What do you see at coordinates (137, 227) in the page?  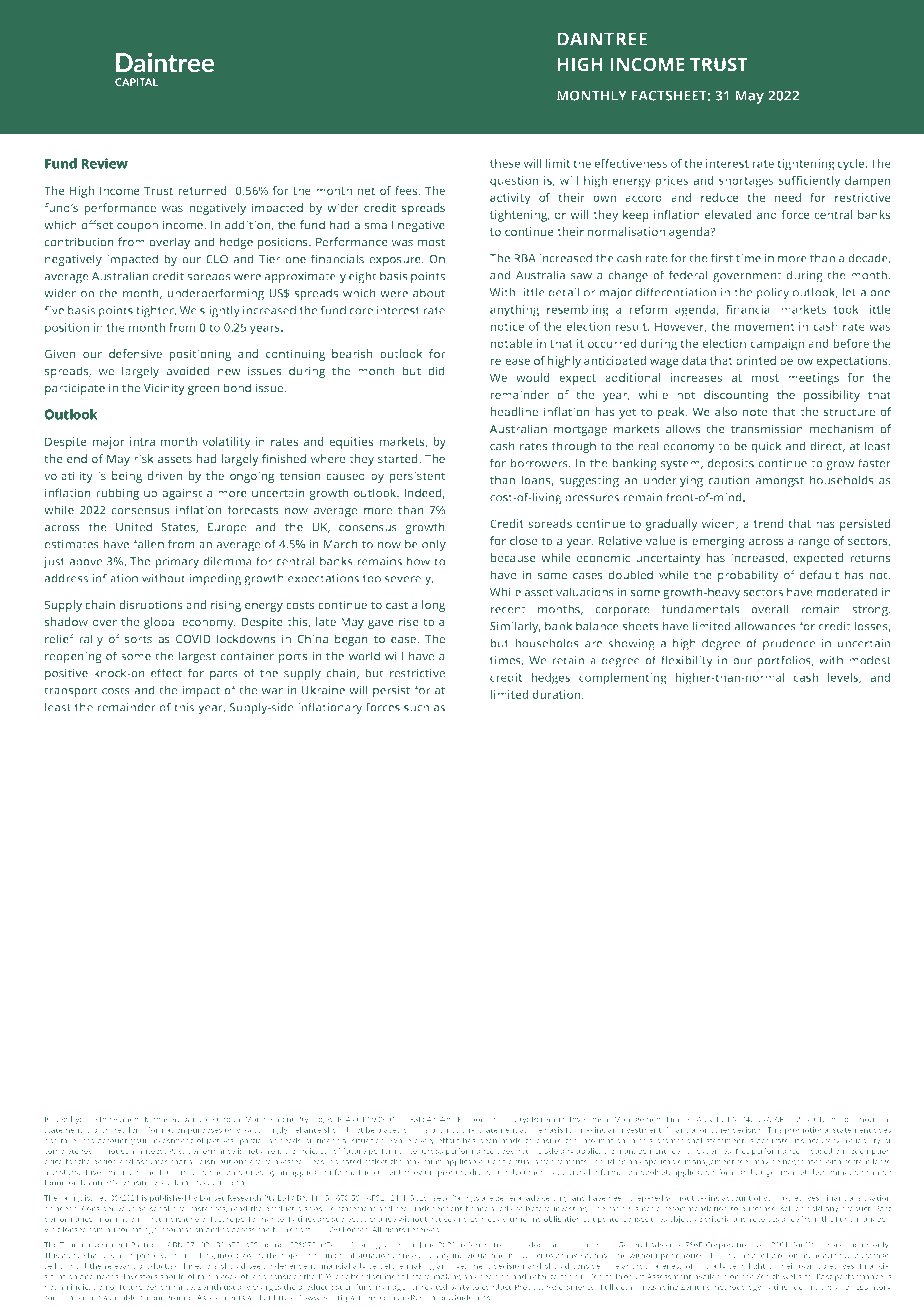 I see `coupon` at bounding box center [137, 227].
